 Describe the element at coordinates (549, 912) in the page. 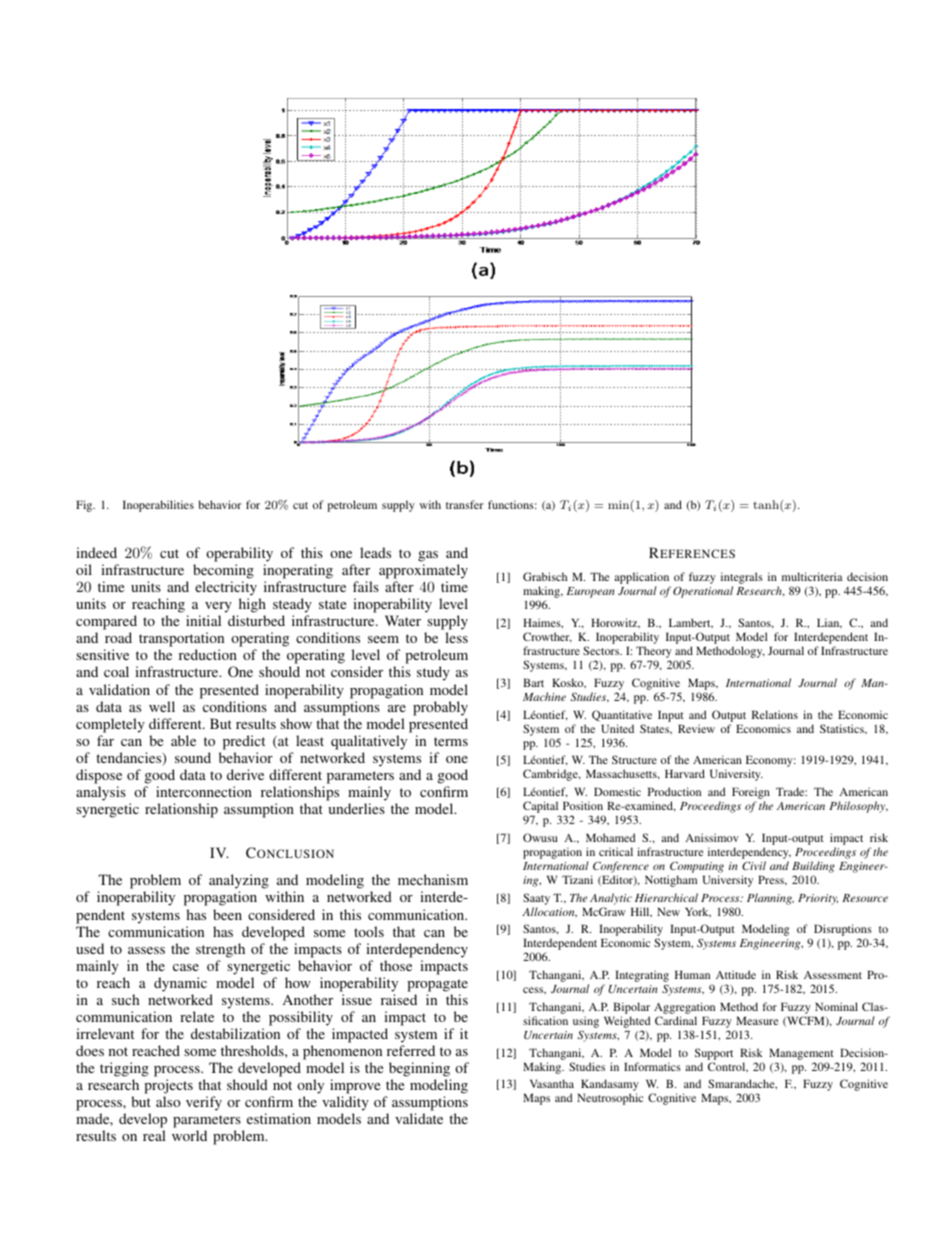

I see `Allocation` at that location.
